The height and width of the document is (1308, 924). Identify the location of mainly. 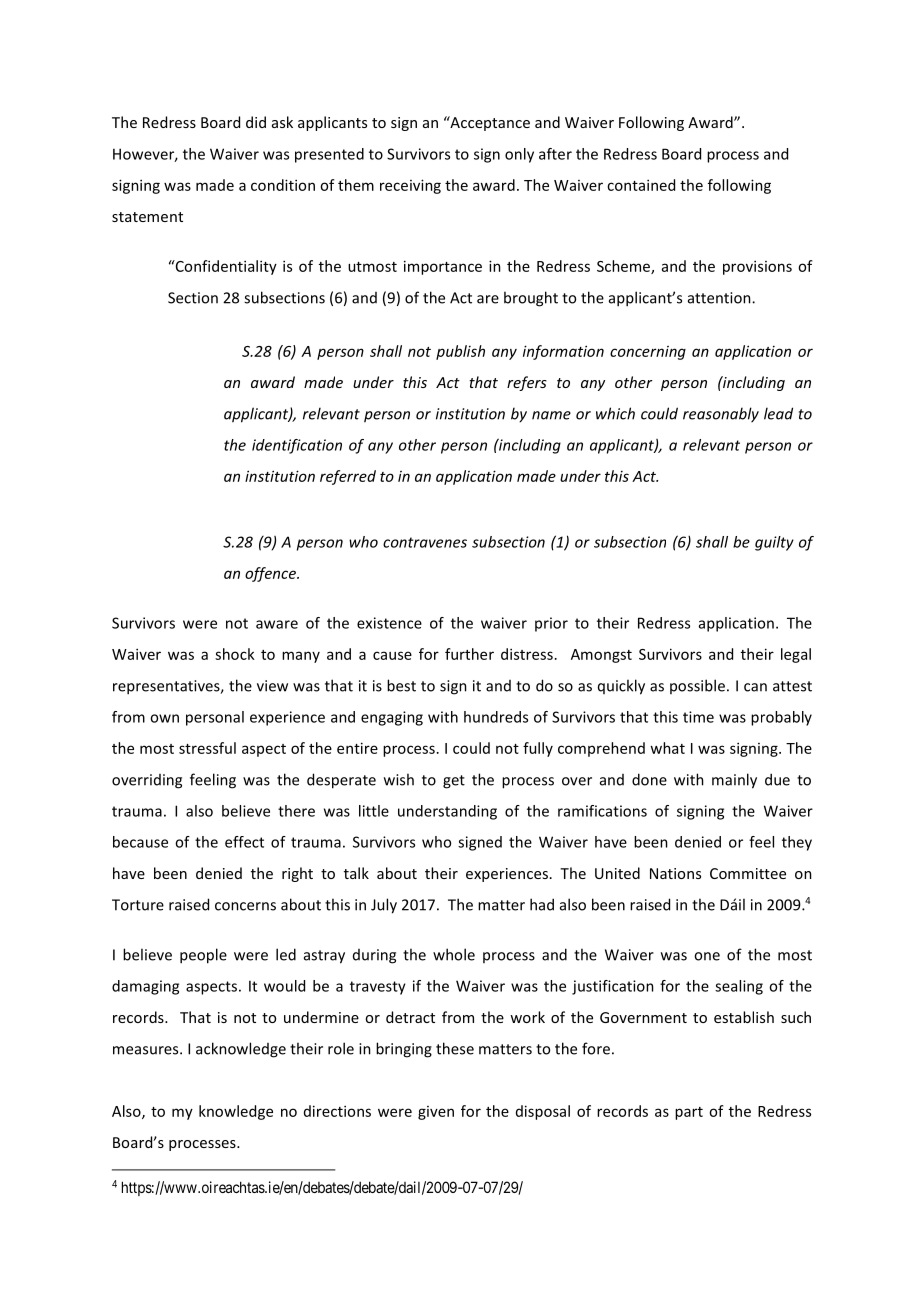
(734, 781).
